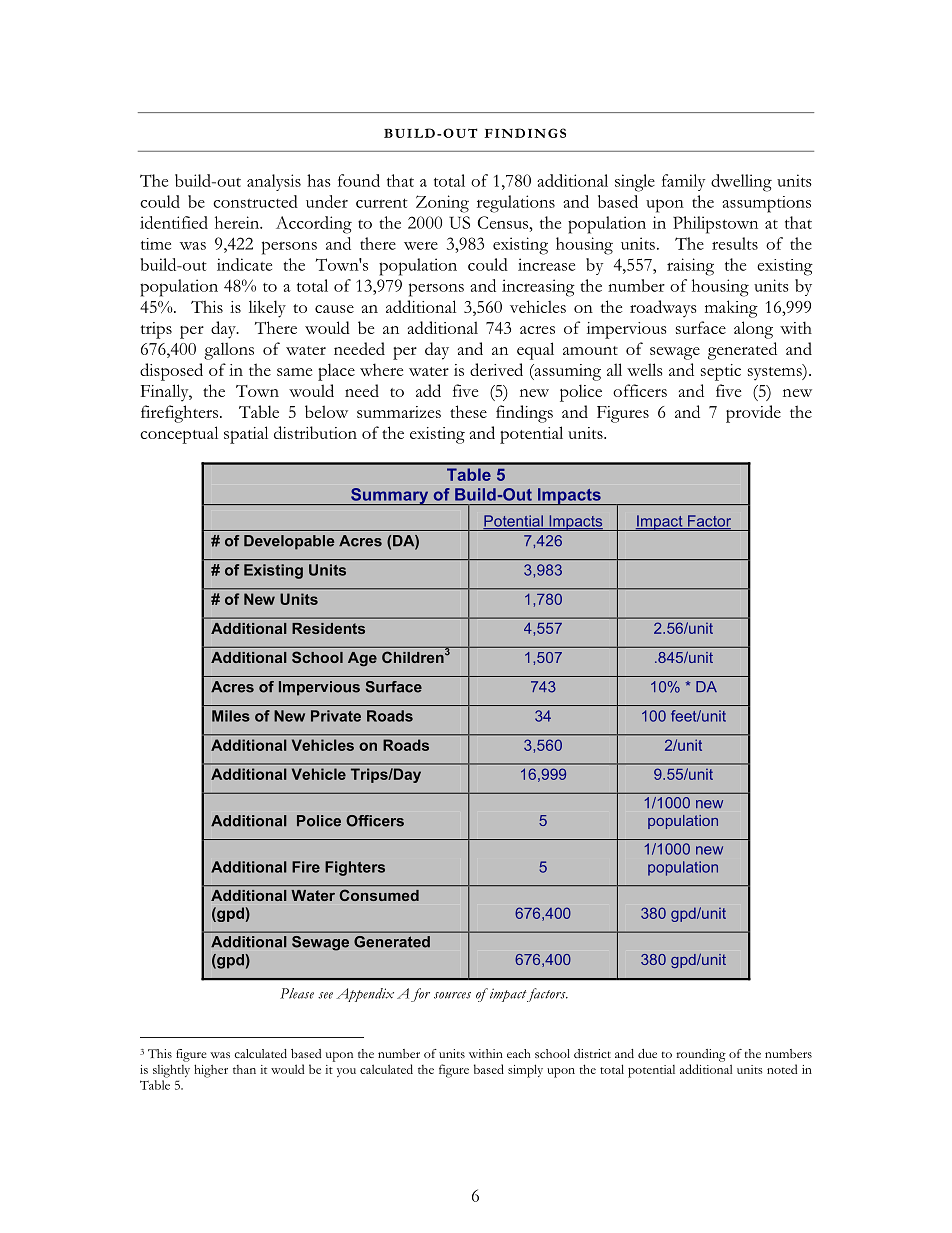 The height and width of the screenshot is (1233, 952). What do you see at coordinates (244, 1069) in the screenshot?
I see `than` at bounding box center [244, 1069].
